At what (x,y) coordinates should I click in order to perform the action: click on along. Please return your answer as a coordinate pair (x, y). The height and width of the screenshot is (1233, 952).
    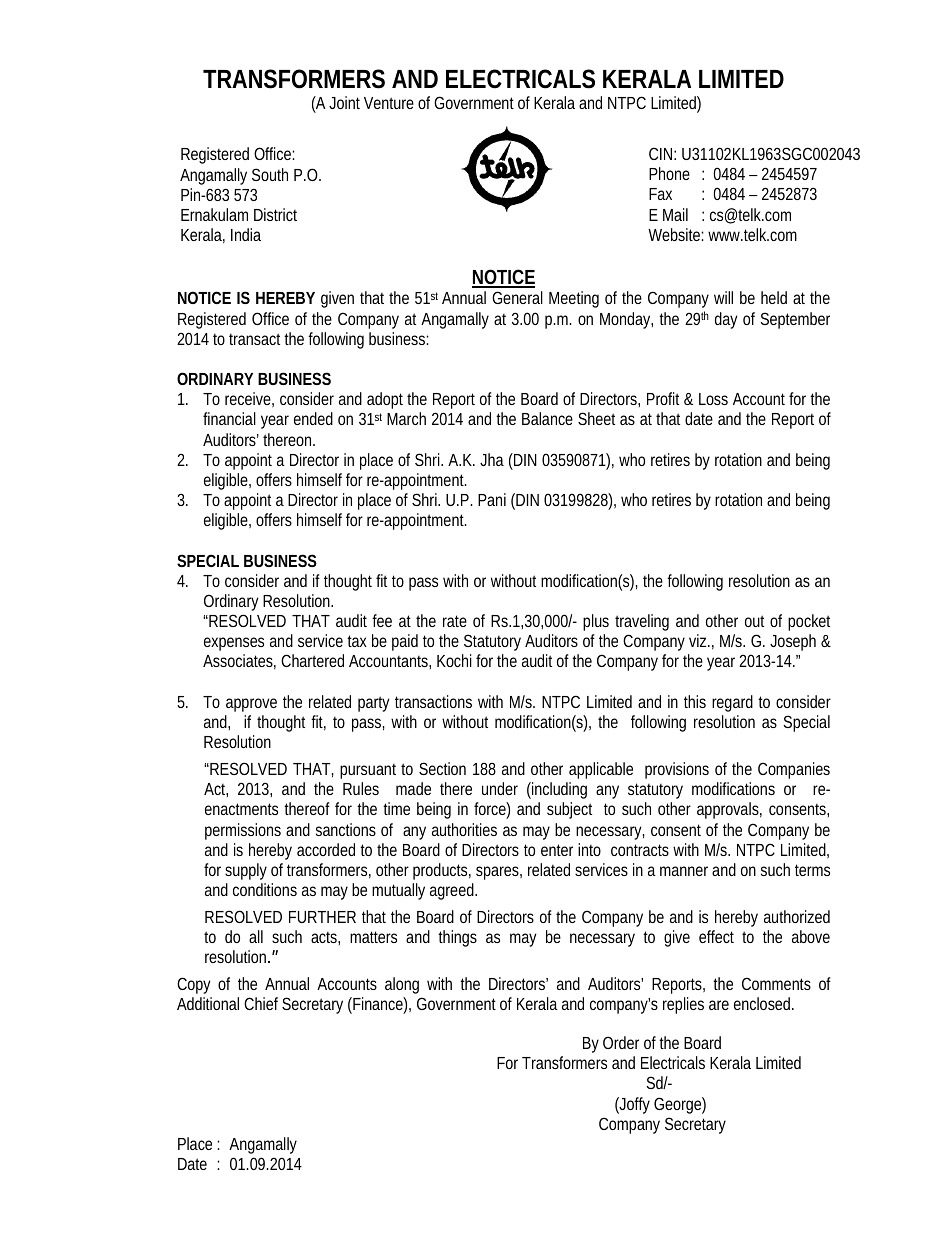
    Looking at the image, I should click on (402, 985).
